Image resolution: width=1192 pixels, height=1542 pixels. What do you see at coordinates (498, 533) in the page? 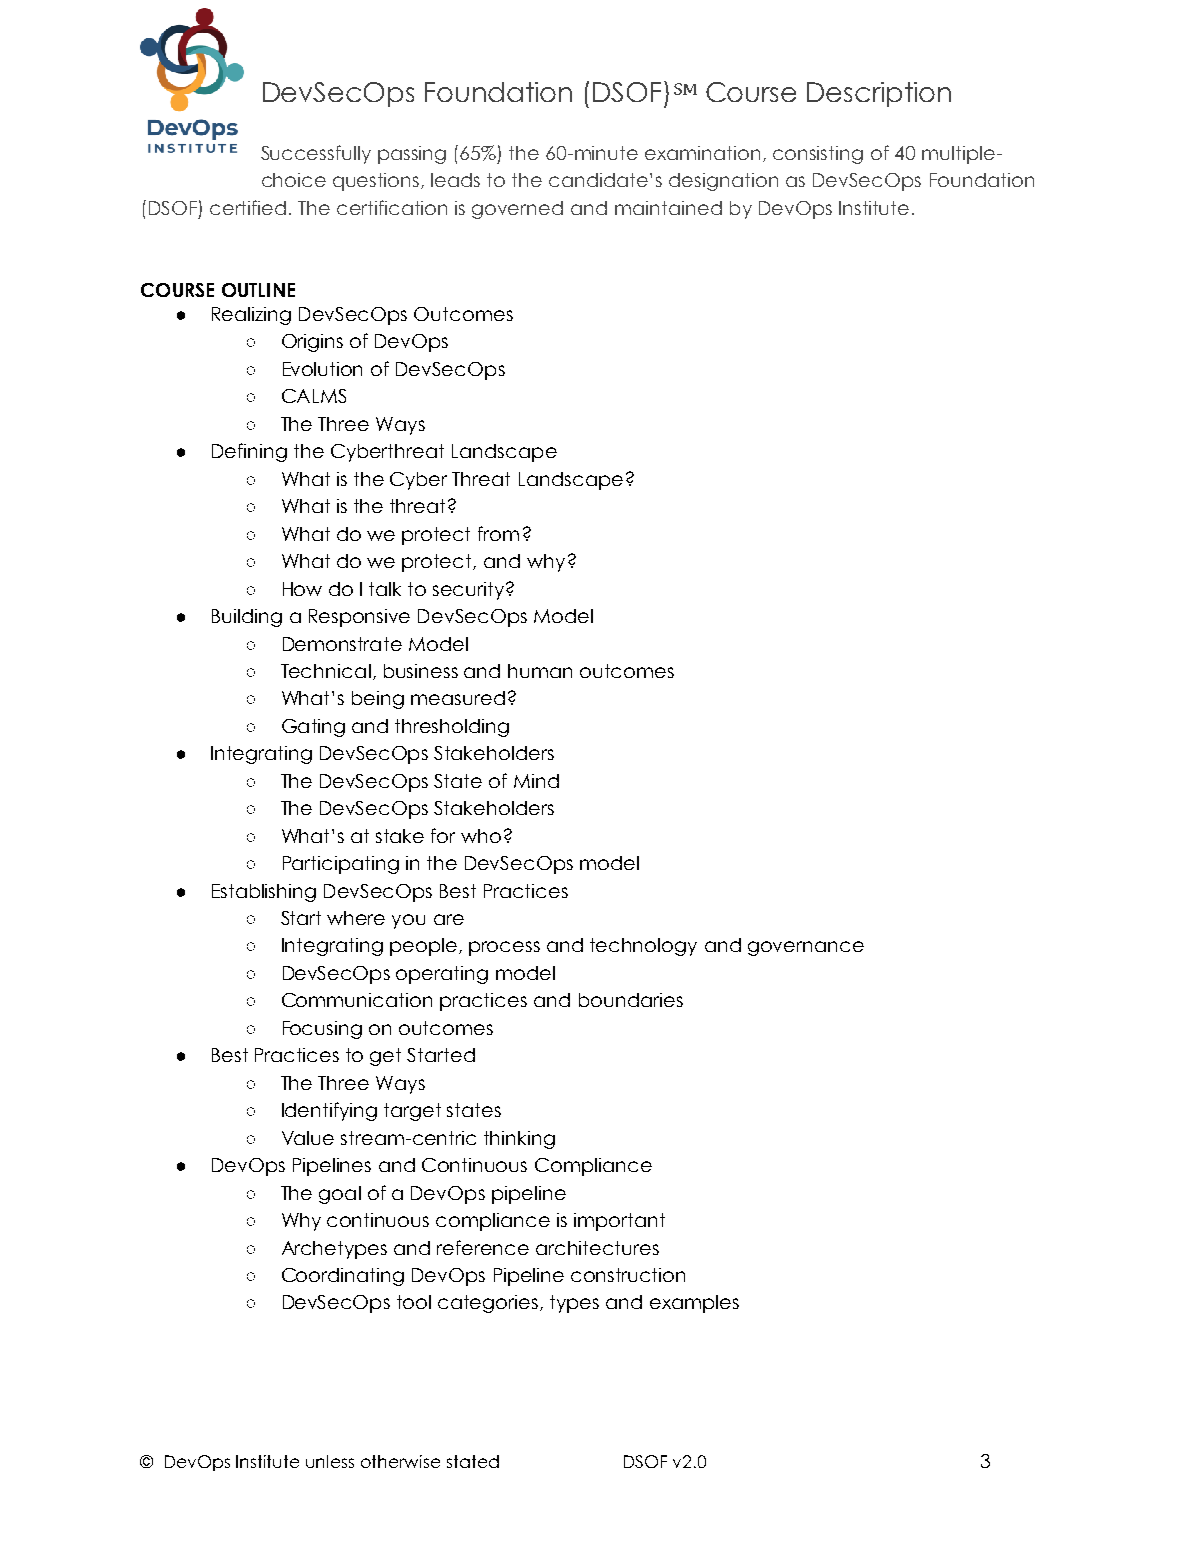
I see `from` at bounding box center [498, 533].
